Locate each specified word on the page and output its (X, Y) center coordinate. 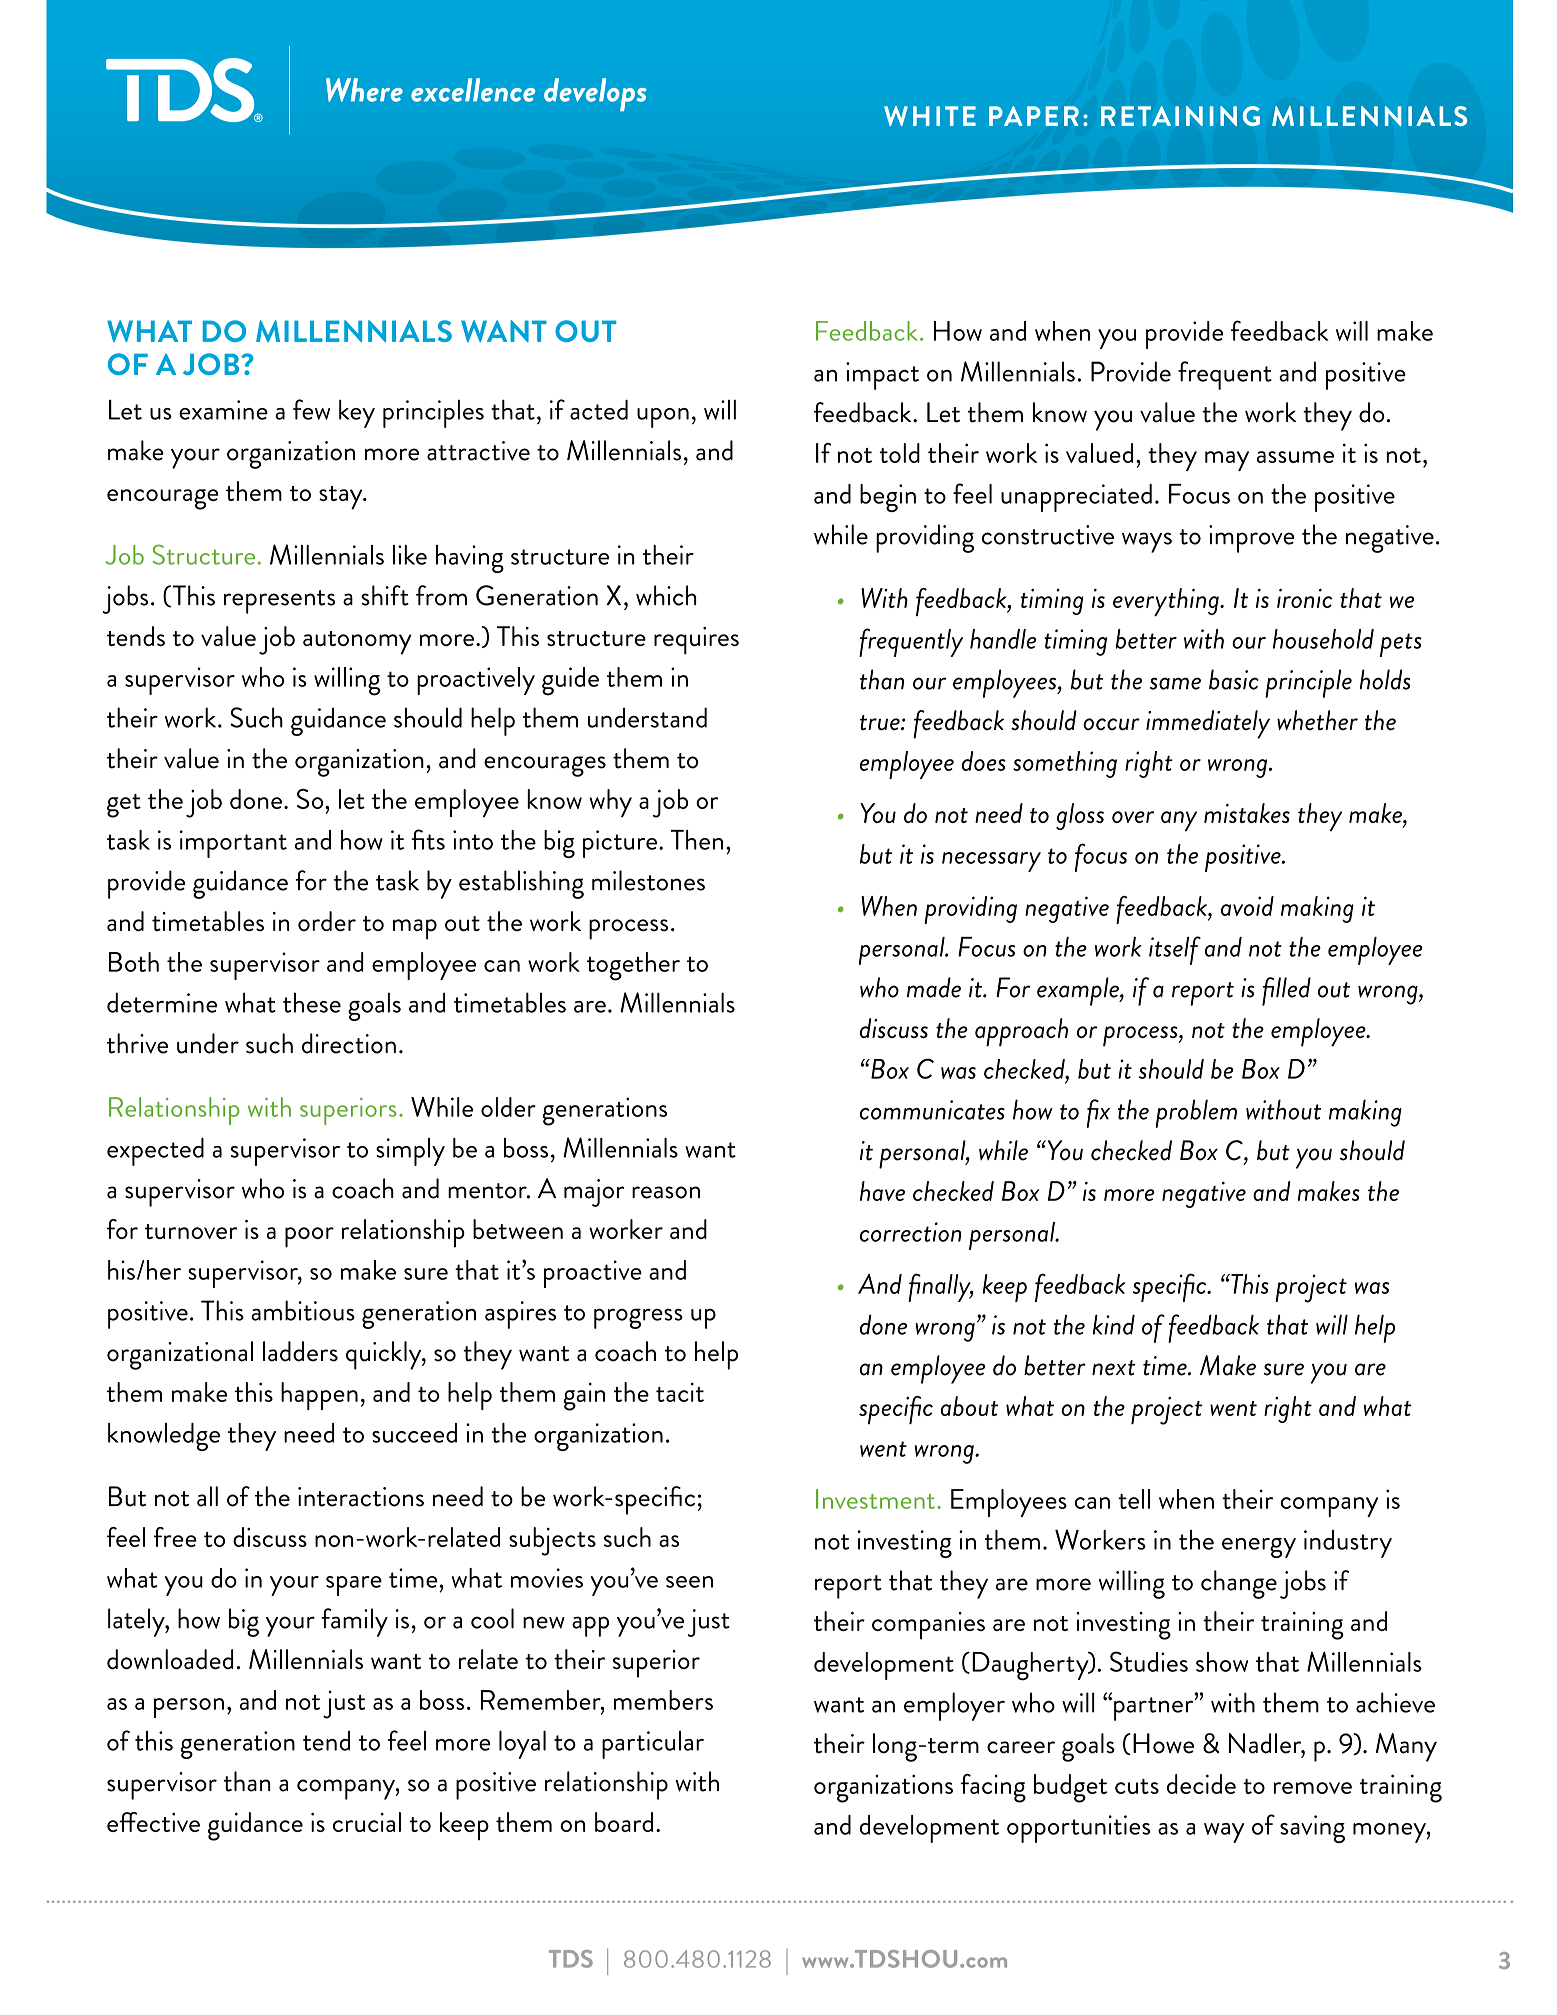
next (1114, 1368)
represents (280, 602)
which (666, 595)
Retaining (1180, 116)
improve (1252, 539)
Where (364, 90)
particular (653, 1745)
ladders (300, 1351)
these (312, 1002)
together (633, 966)
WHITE (930, 116)
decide (1201, 1784)
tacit (680, 1392)
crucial (367, 1822)
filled (1286, 991)
